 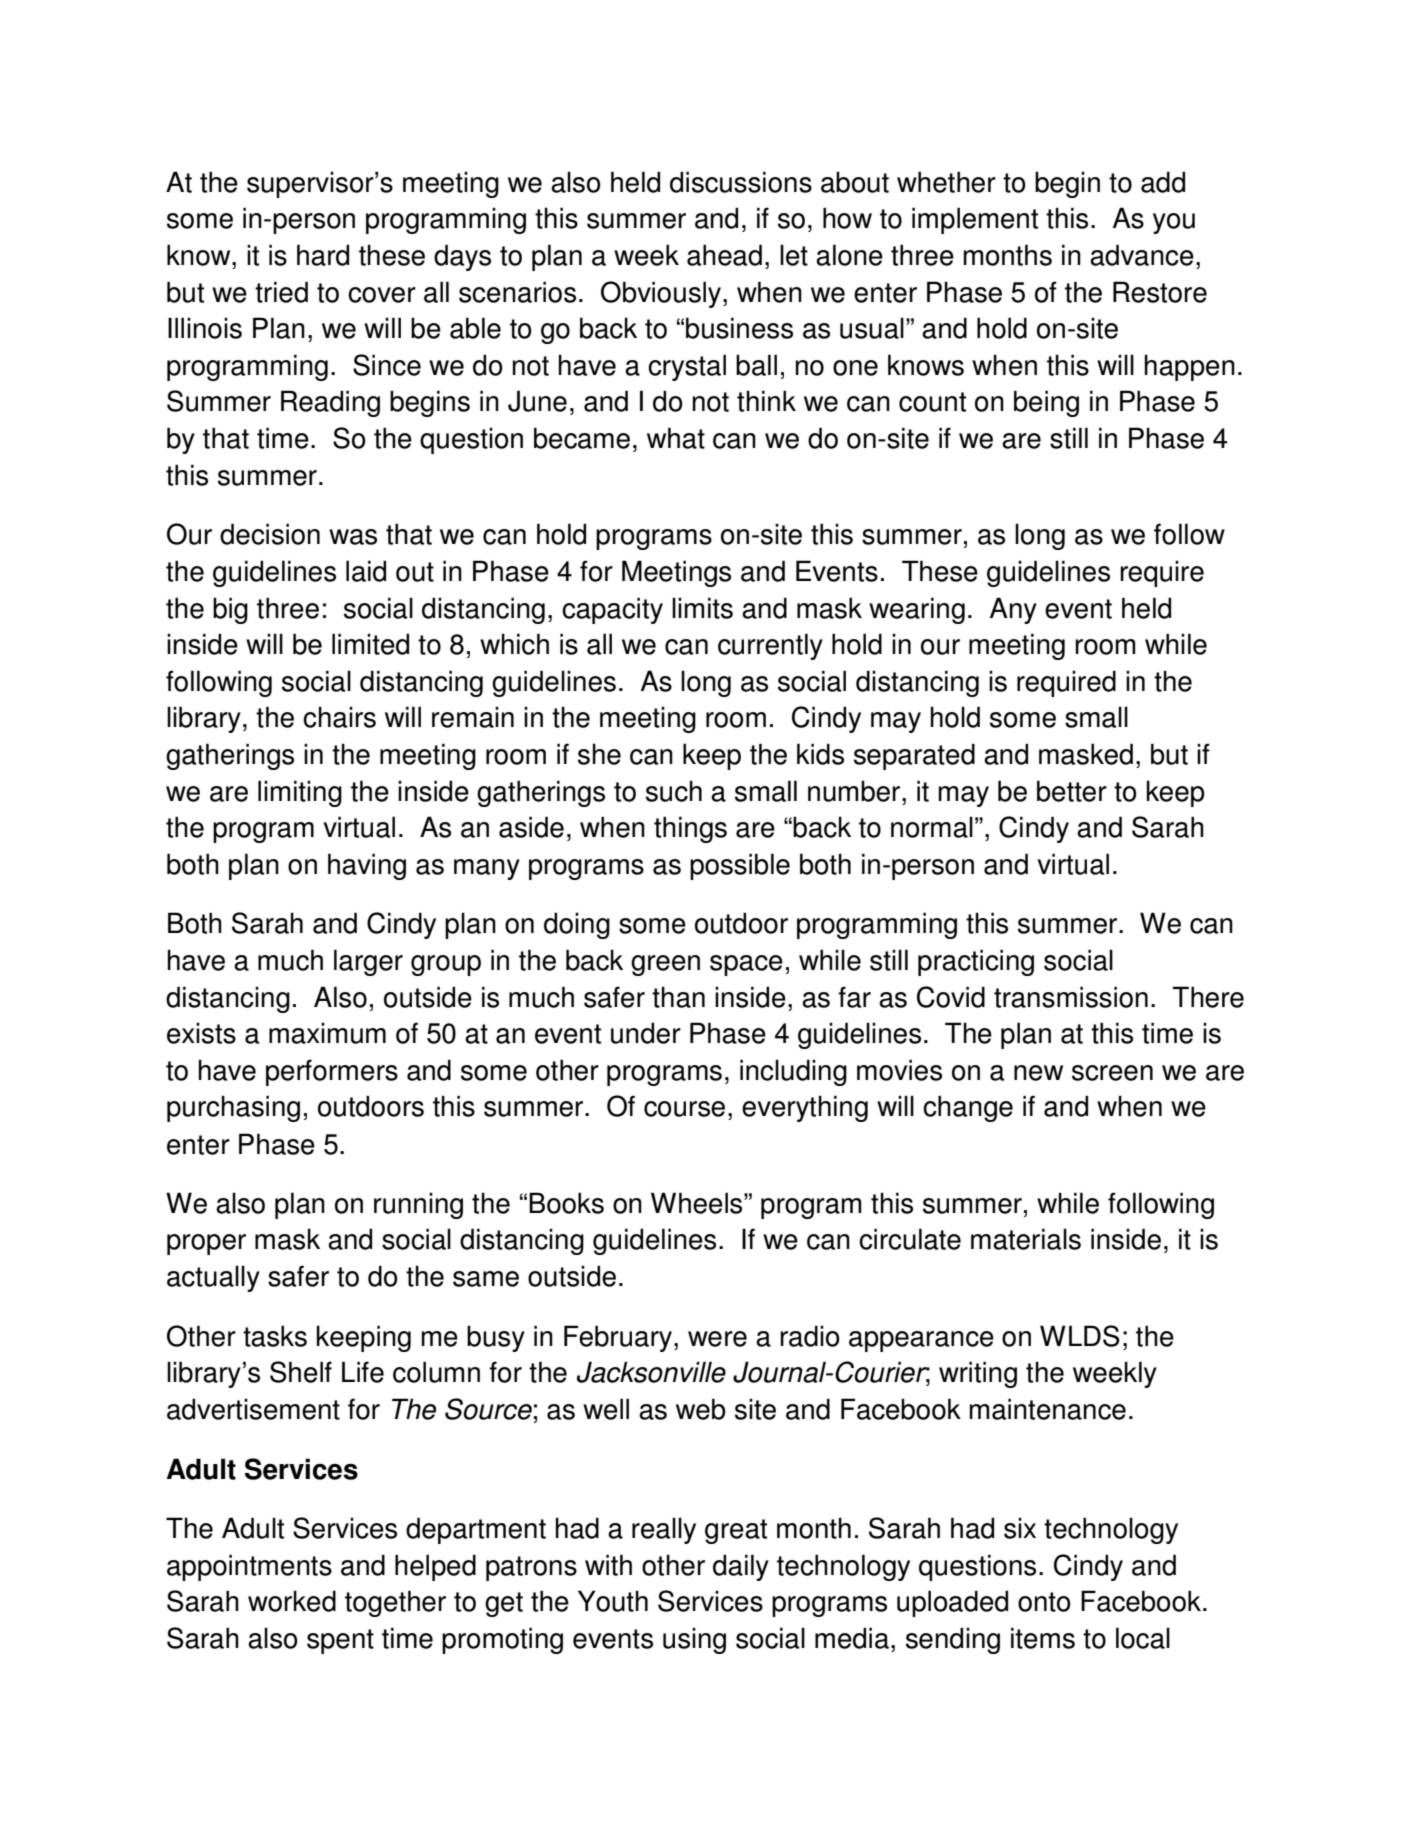 I want to click on transmission, so click(x=1071, y=997).
